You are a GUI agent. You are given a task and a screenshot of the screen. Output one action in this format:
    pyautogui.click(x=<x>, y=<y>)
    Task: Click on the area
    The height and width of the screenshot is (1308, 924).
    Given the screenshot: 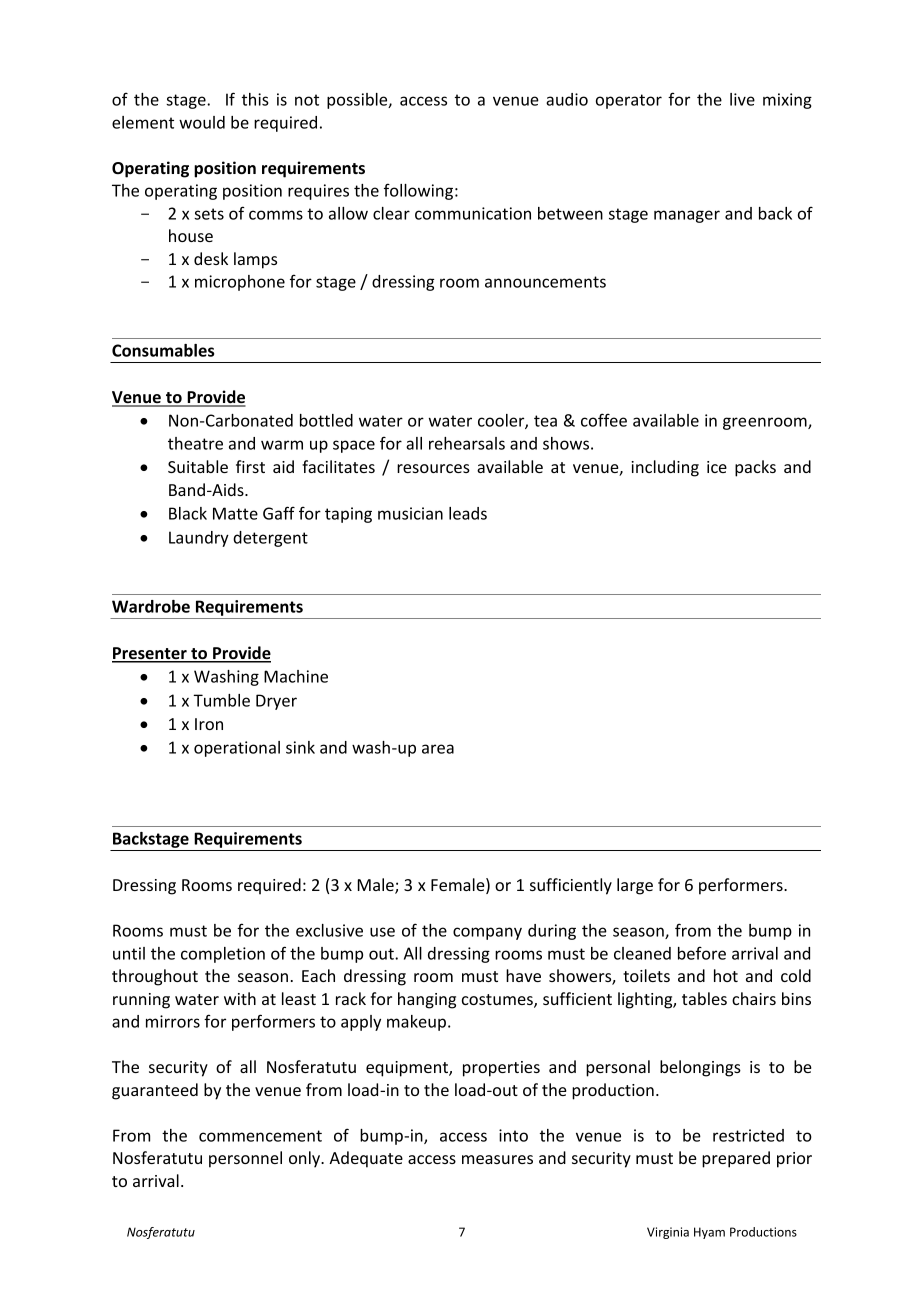 What is the action you would take?
    pyautogui.click(x=438, y=749)
